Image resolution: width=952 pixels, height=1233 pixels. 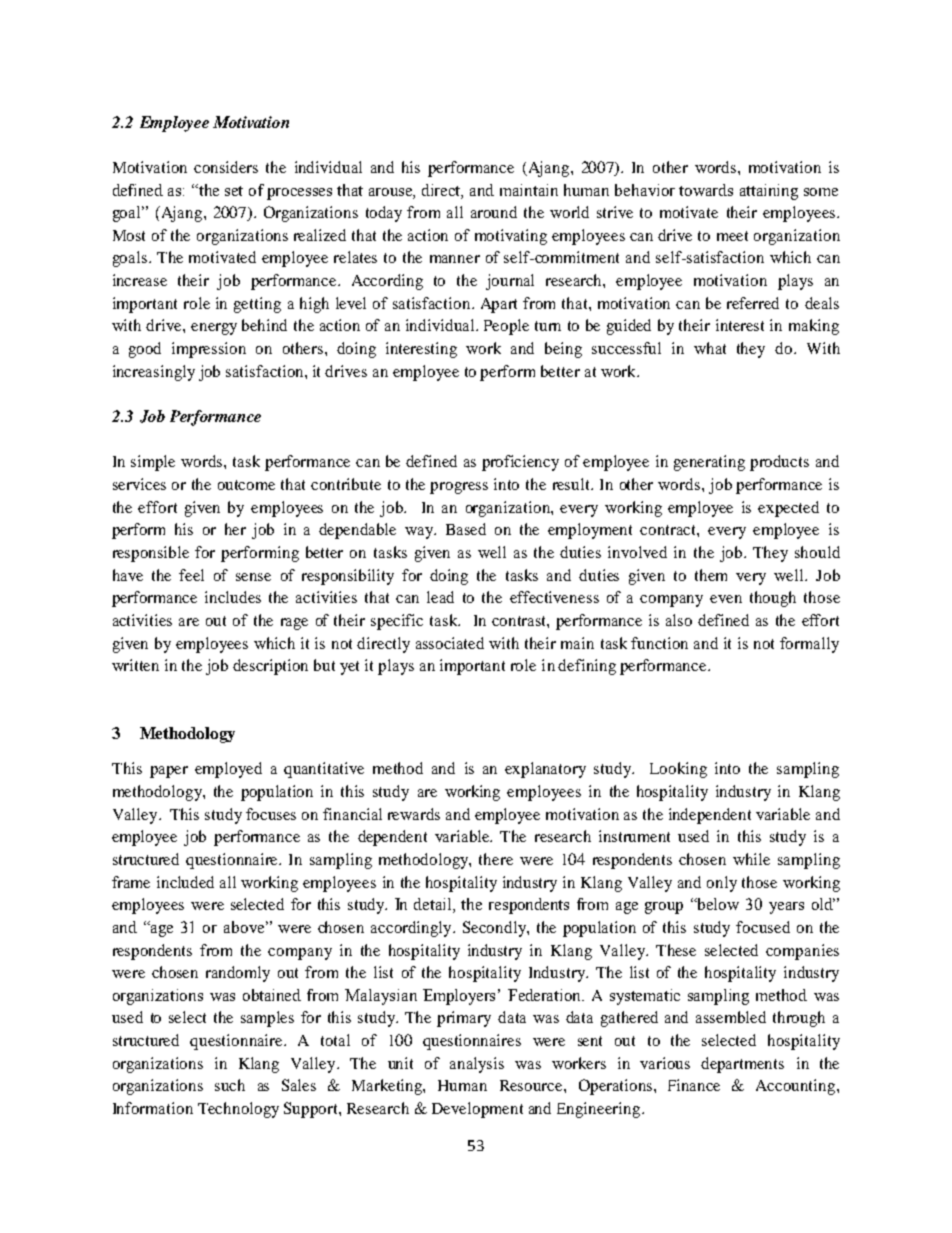 I want to click on set, so click(x=234, y=191).
